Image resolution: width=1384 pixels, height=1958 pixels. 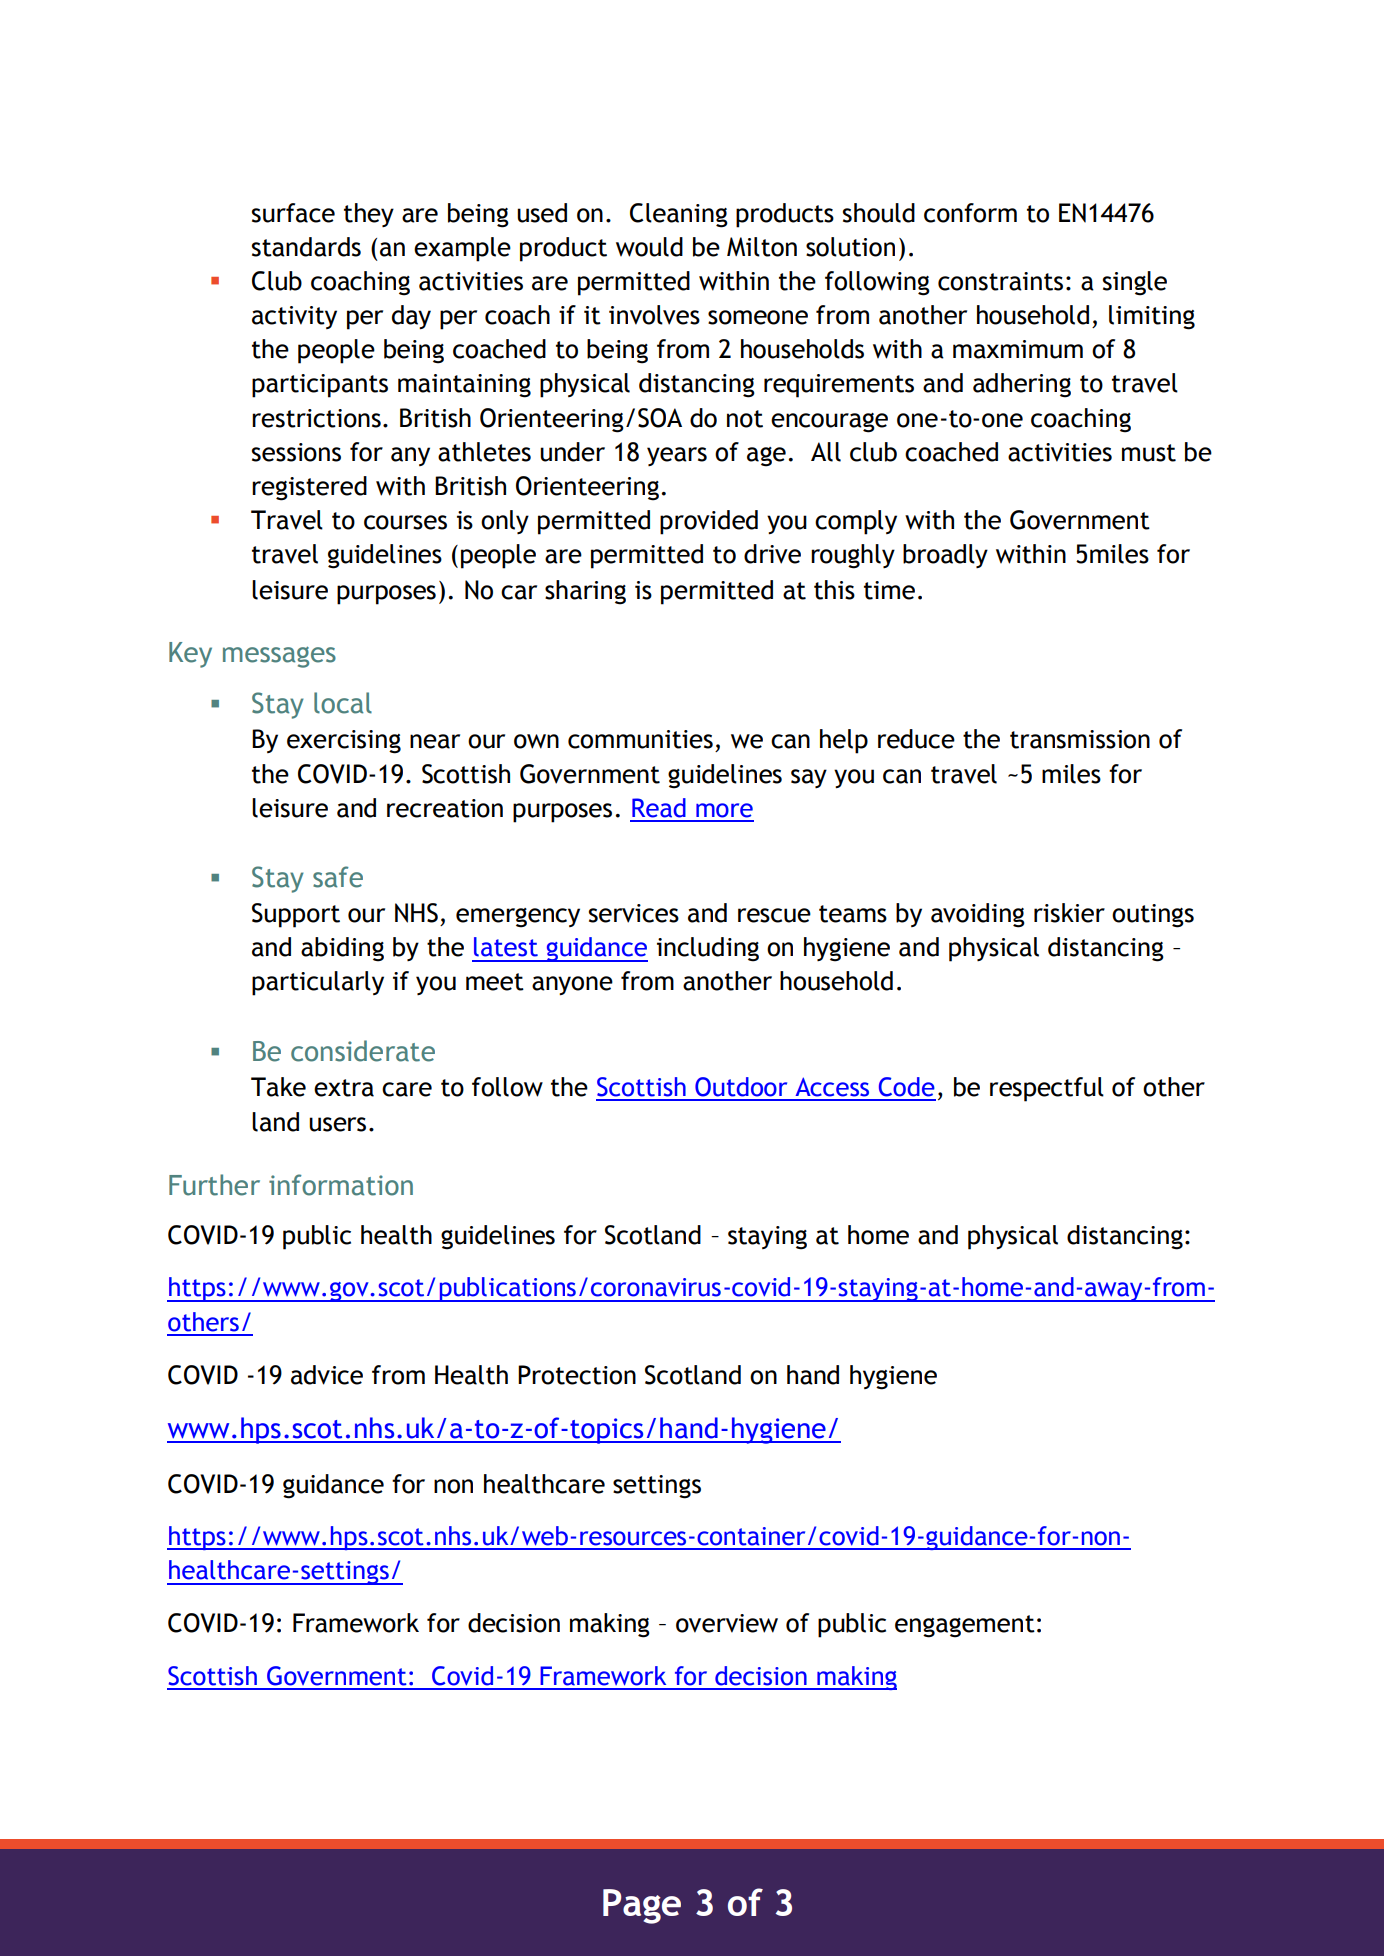 What do you see at coordinates (278, 1087) in the screenshot?
I see `Take` at bounding box center [278, 1087].
